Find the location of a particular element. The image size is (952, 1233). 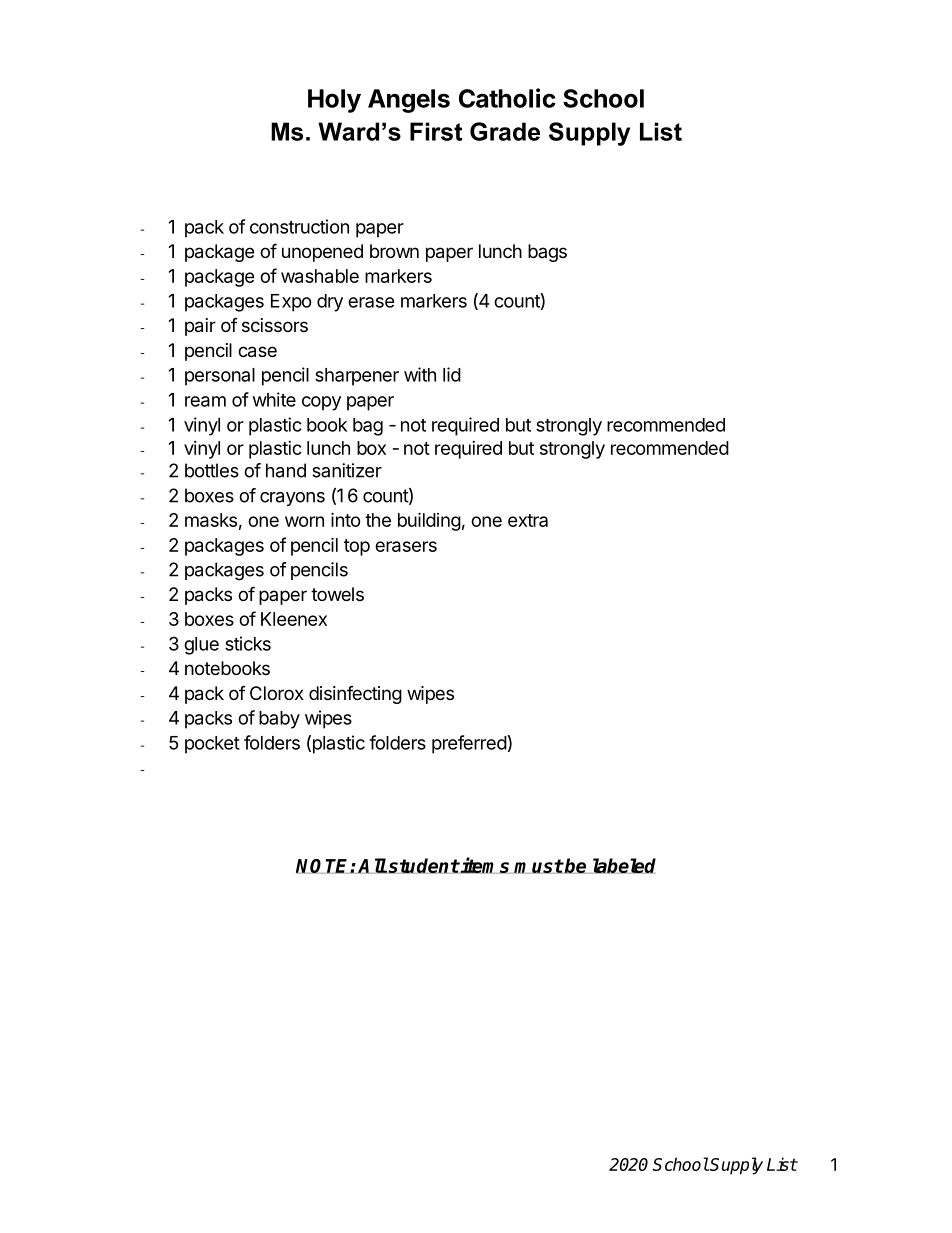

extra is located at coordinates (528, 520).
